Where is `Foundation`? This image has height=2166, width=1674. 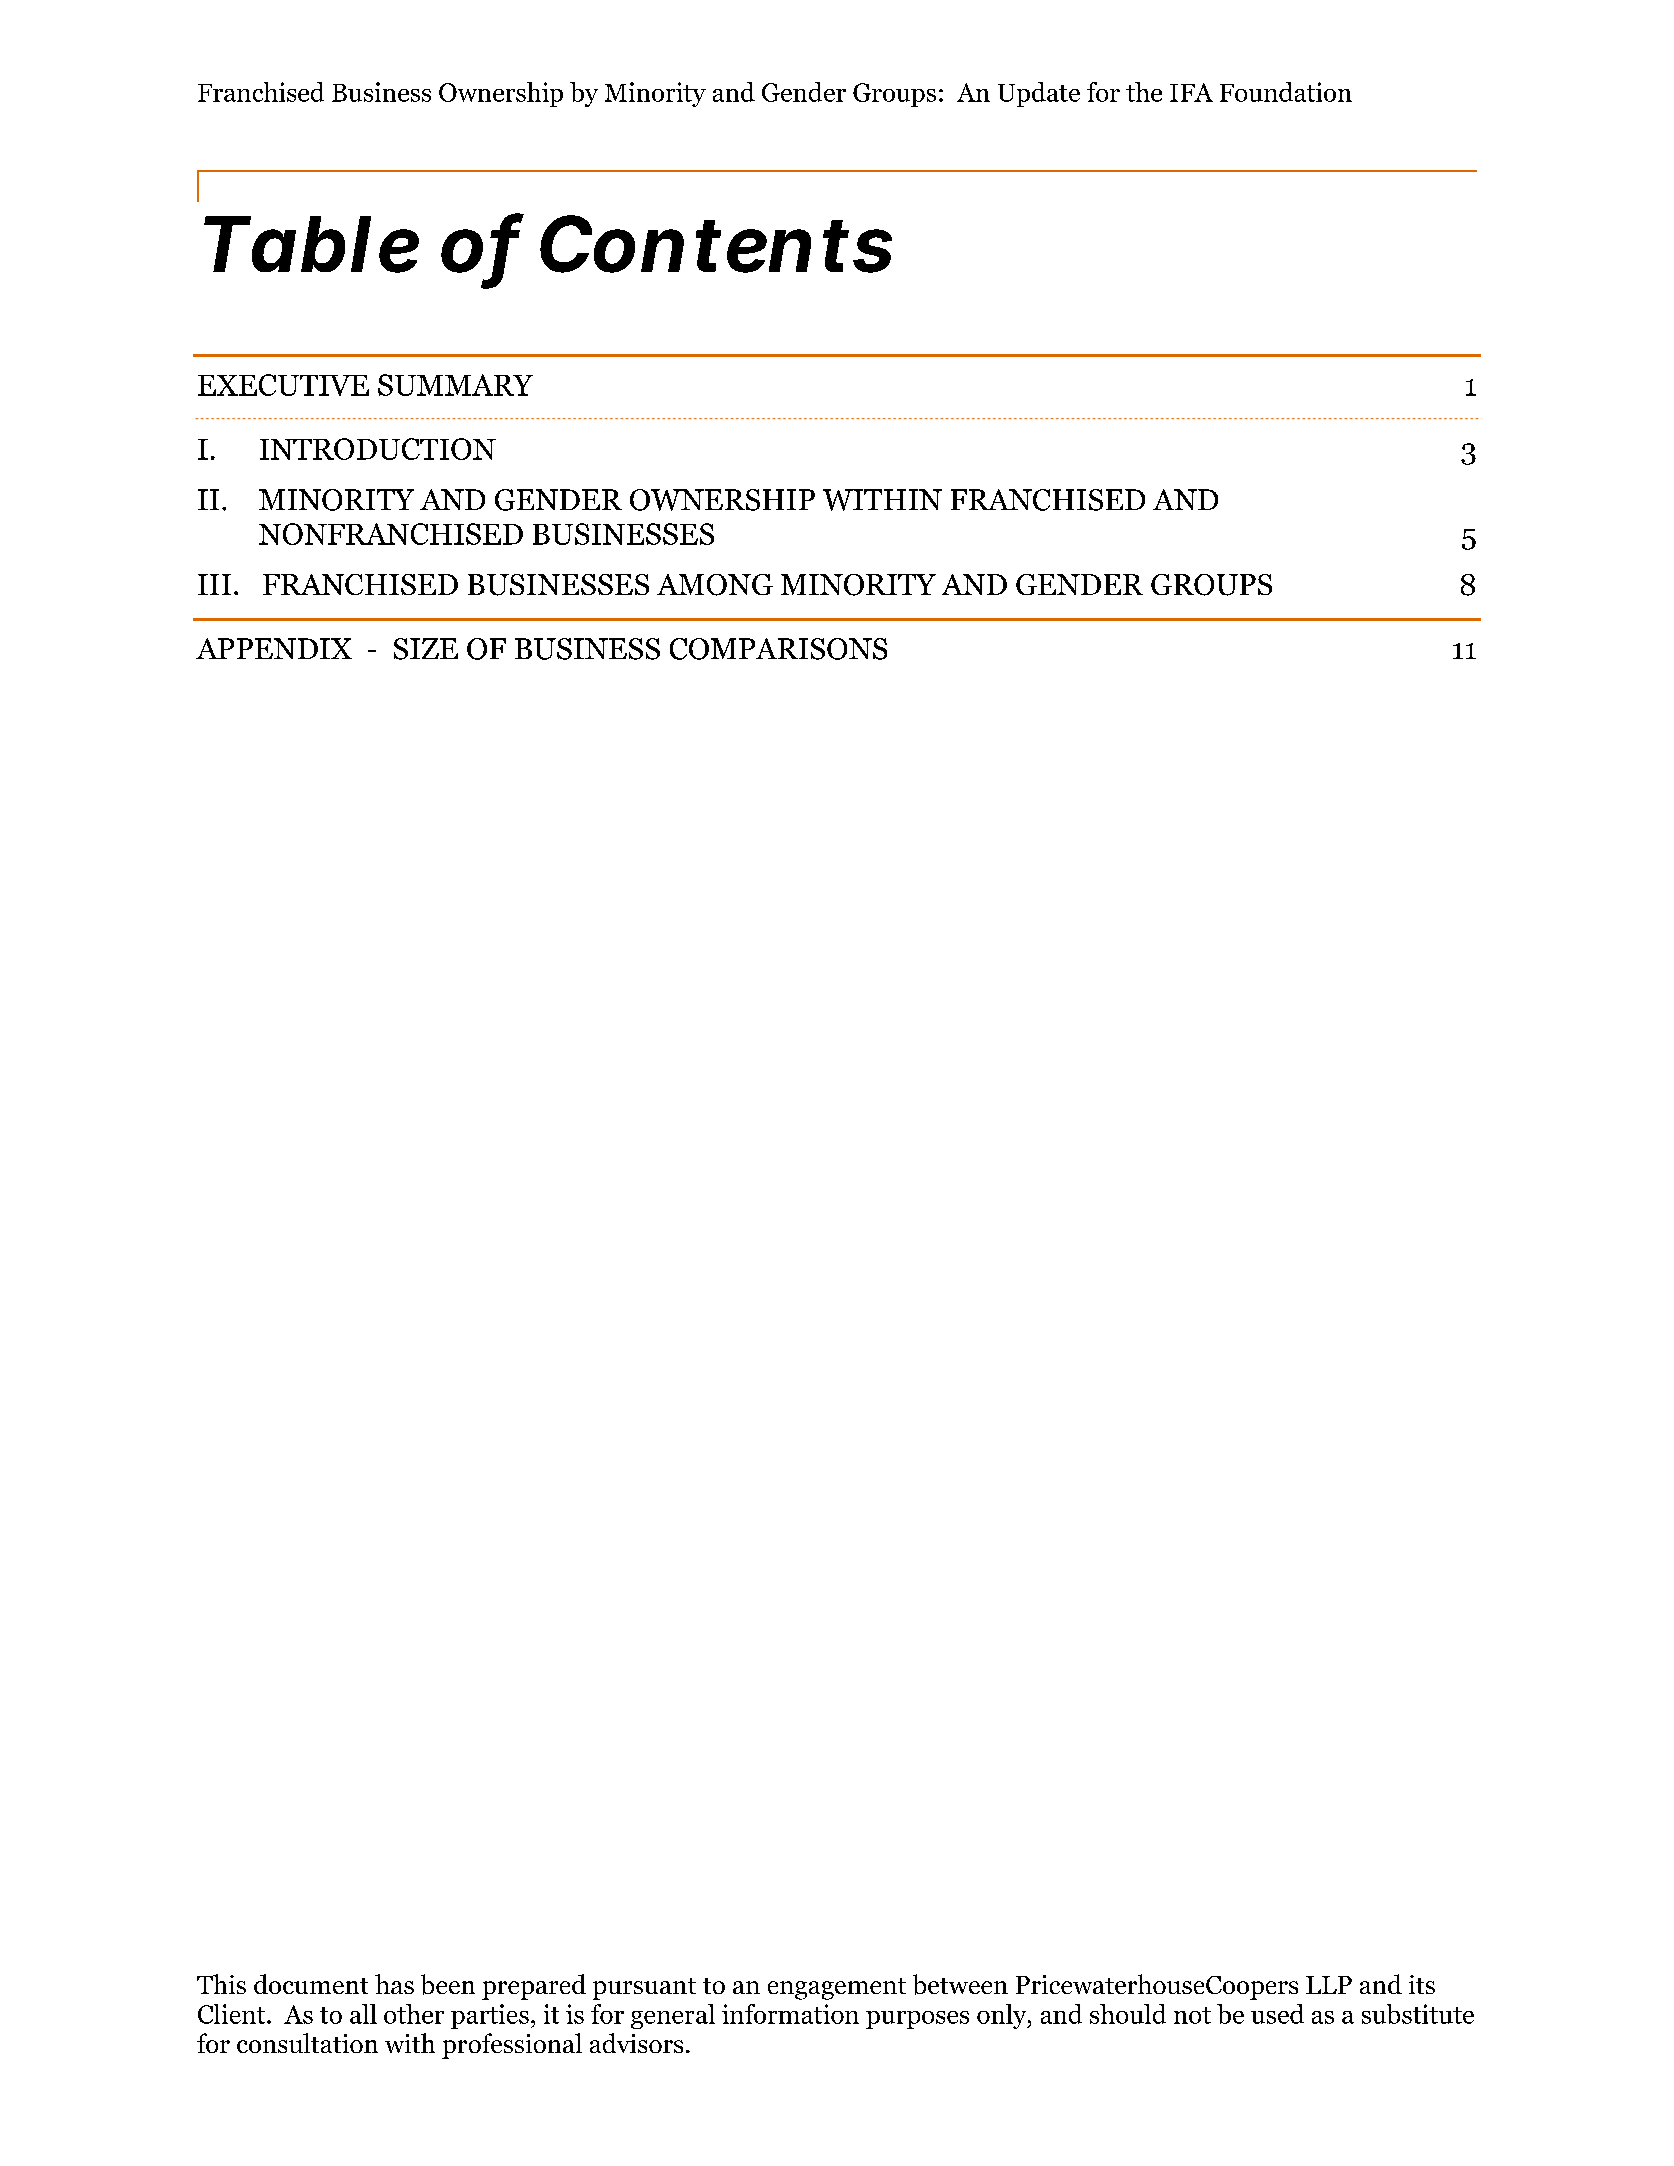 Foundation is located at coordinates (1286, 92).
